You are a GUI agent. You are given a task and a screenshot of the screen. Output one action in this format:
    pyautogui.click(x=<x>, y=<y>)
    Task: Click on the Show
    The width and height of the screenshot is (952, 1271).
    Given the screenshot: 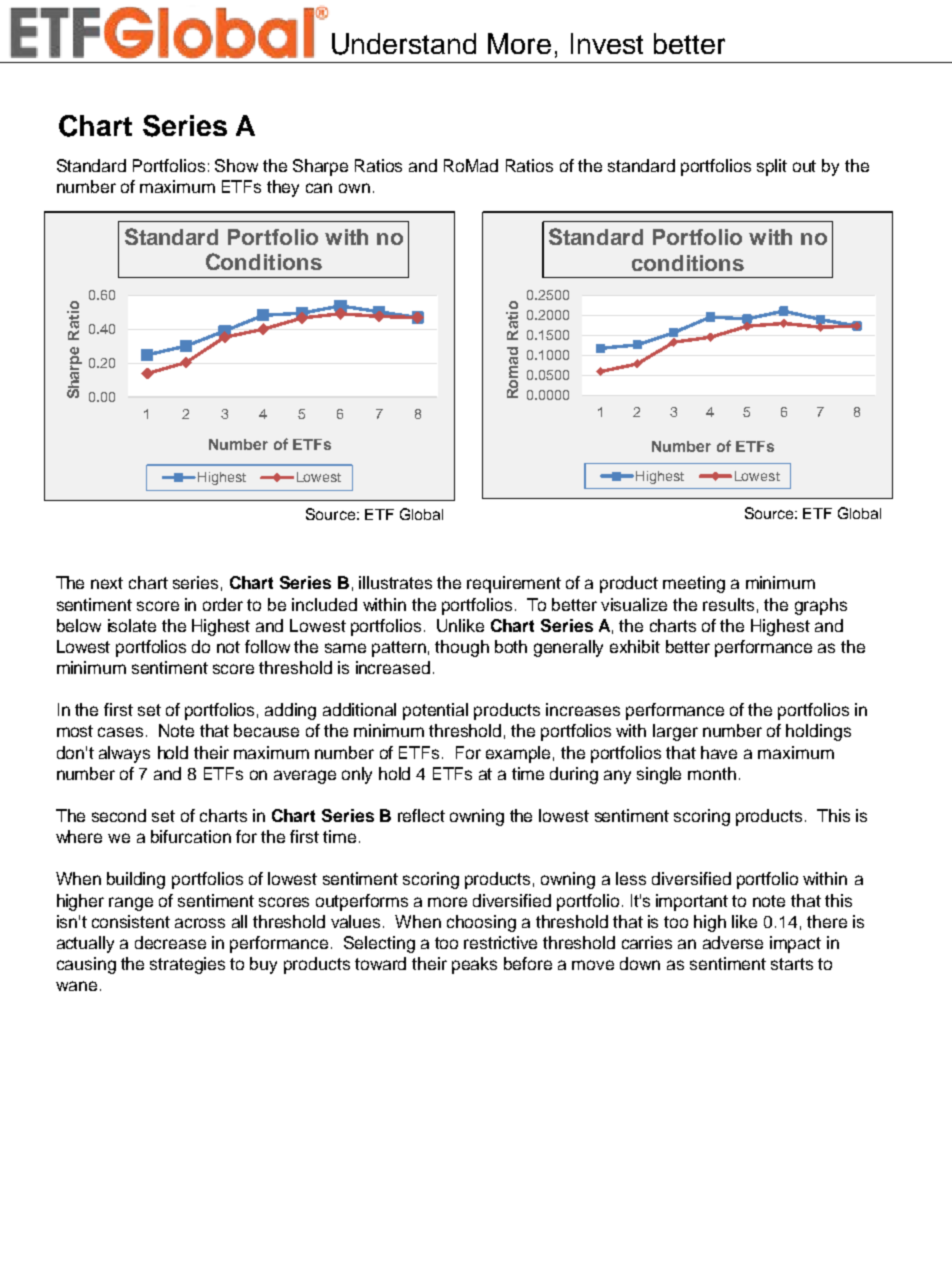 What is the action you would take?
    pyautogui.click(x=236, y=165)
